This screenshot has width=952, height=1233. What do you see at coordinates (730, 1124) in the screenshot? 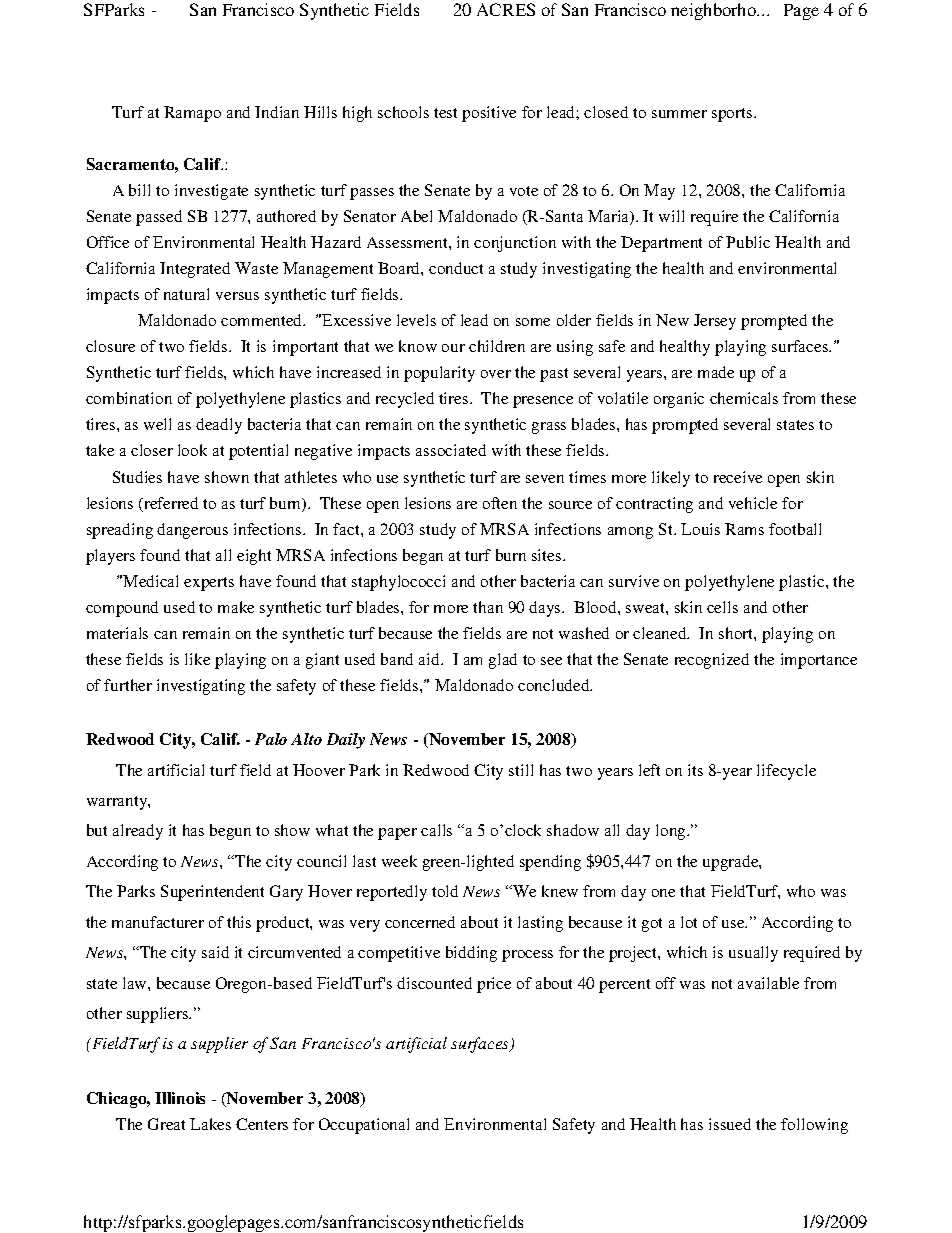
I see `issued` at bounding box center [730, 1124].
